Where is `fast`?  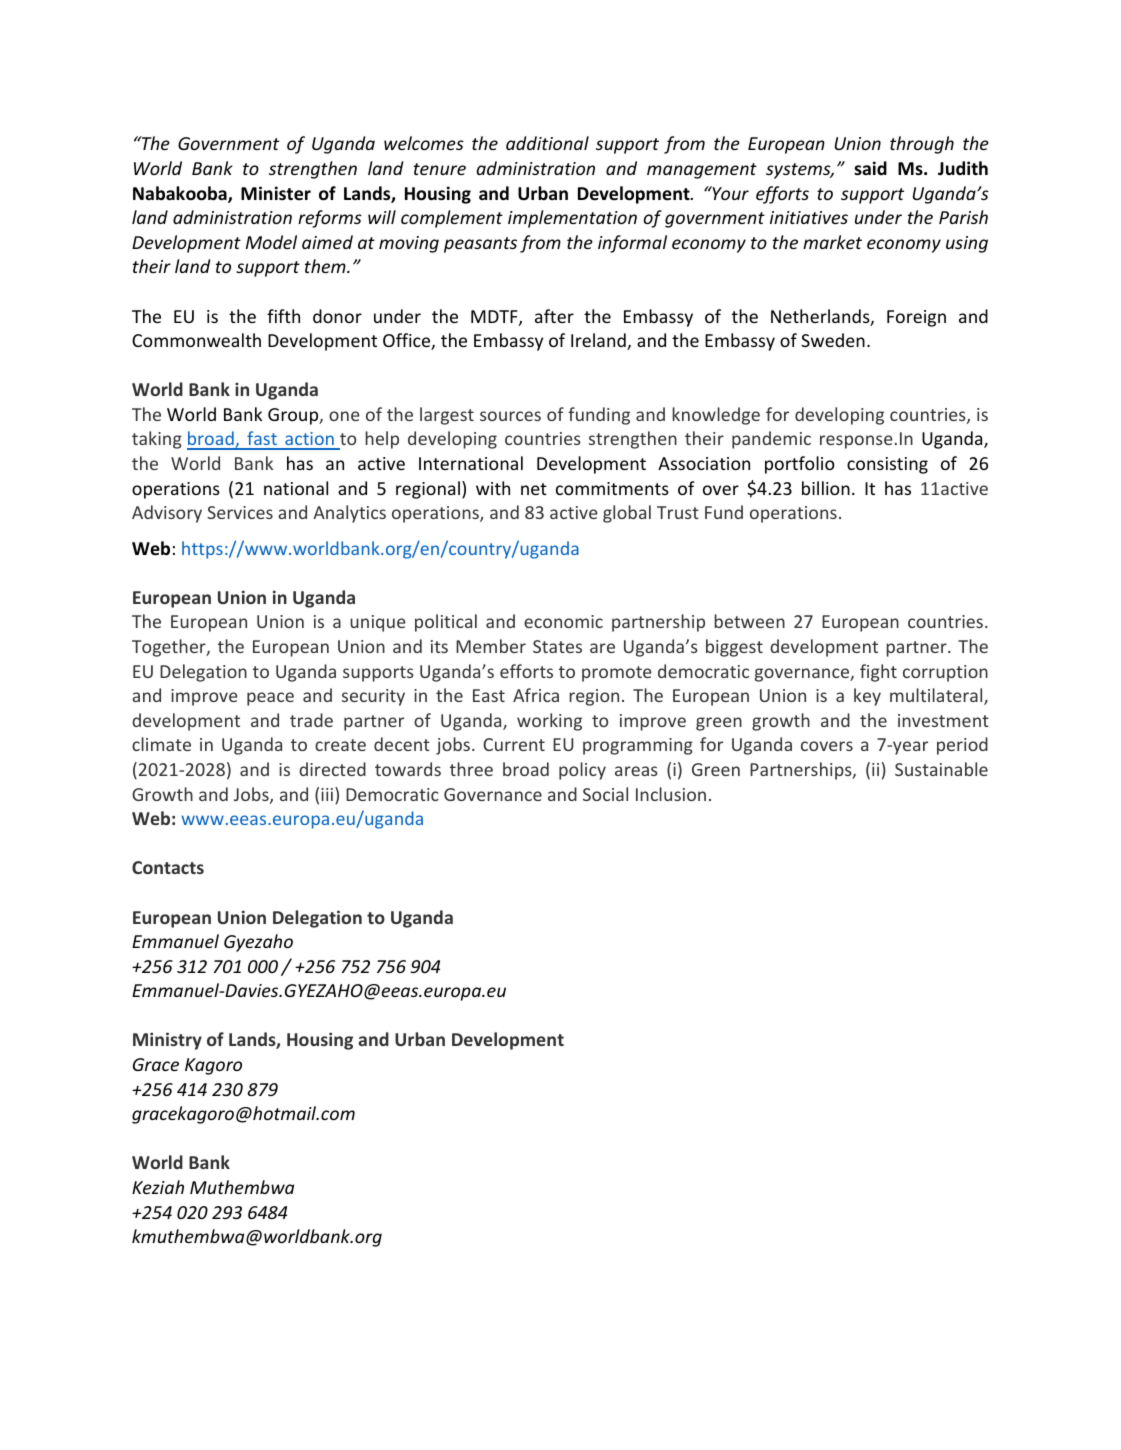
fast is located at coordinates (262, 440).
